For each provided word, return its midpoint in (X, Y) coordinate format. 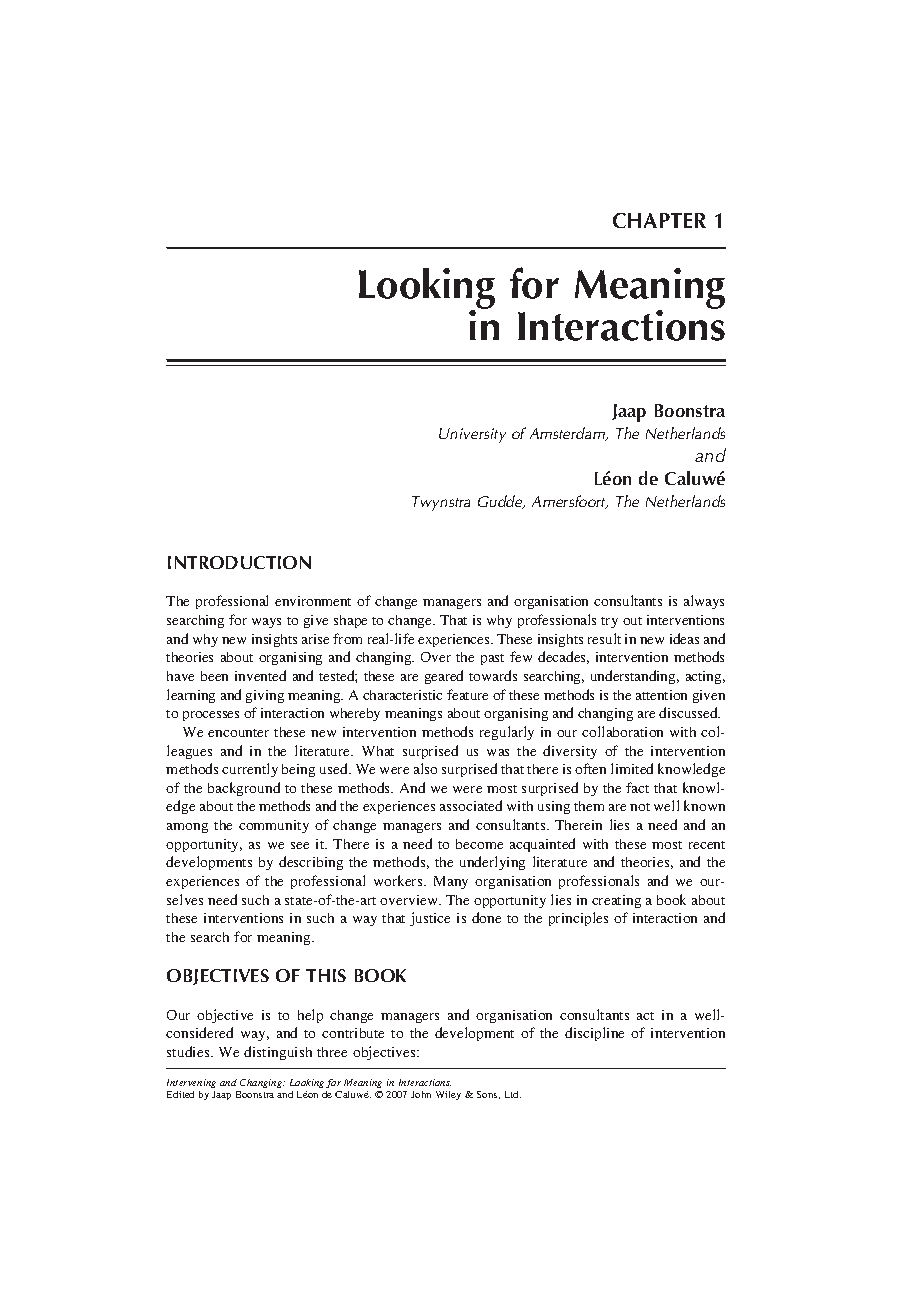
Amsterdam (569, 434)
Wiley (448, 1095)
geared (444, 677)
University (472, 435)
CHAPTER (659, 220)
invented (260, 675)
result (604, 638)
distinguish (278, 1053)
